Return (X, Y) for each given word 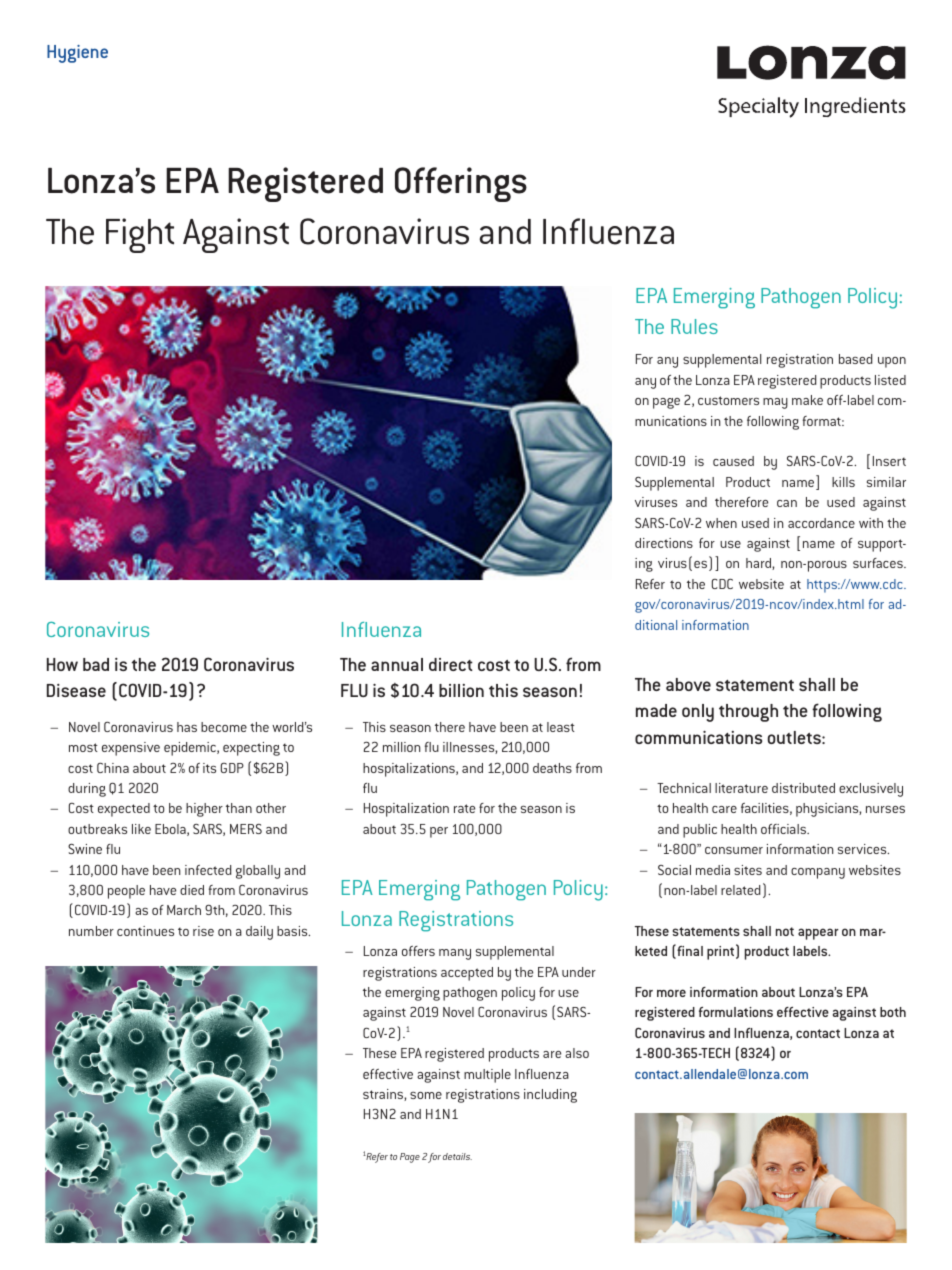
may (775, 403)
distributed (803, 788)
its (209, 768)
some (426, 1095)
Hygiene (77, 54)
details (457, 1156)
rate (464, 808)
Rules (694, 326)
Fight (140, 235)
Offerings (461, 184)
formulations (736, 1012)
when (721, 523)
